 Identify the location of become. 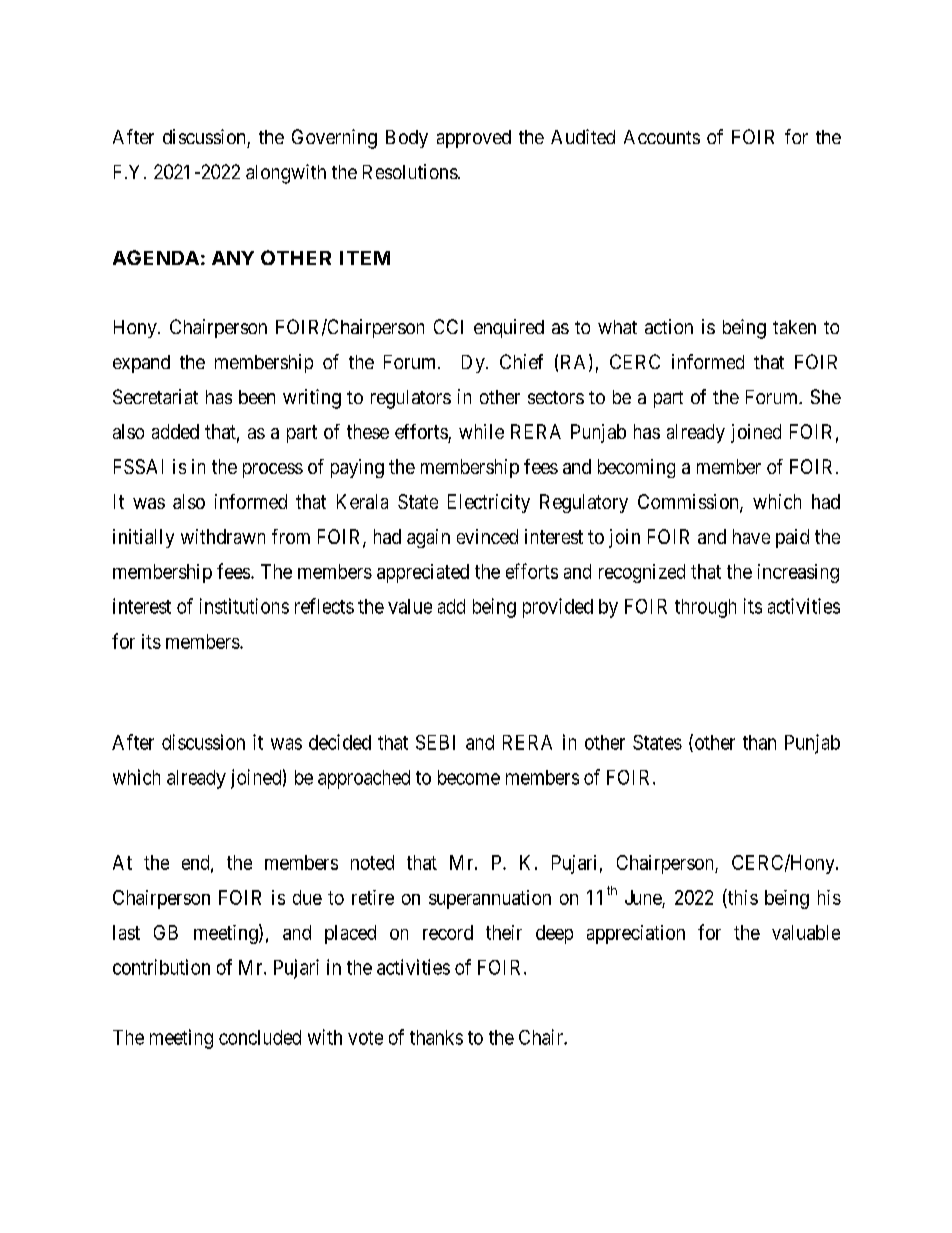
(469, 777).
